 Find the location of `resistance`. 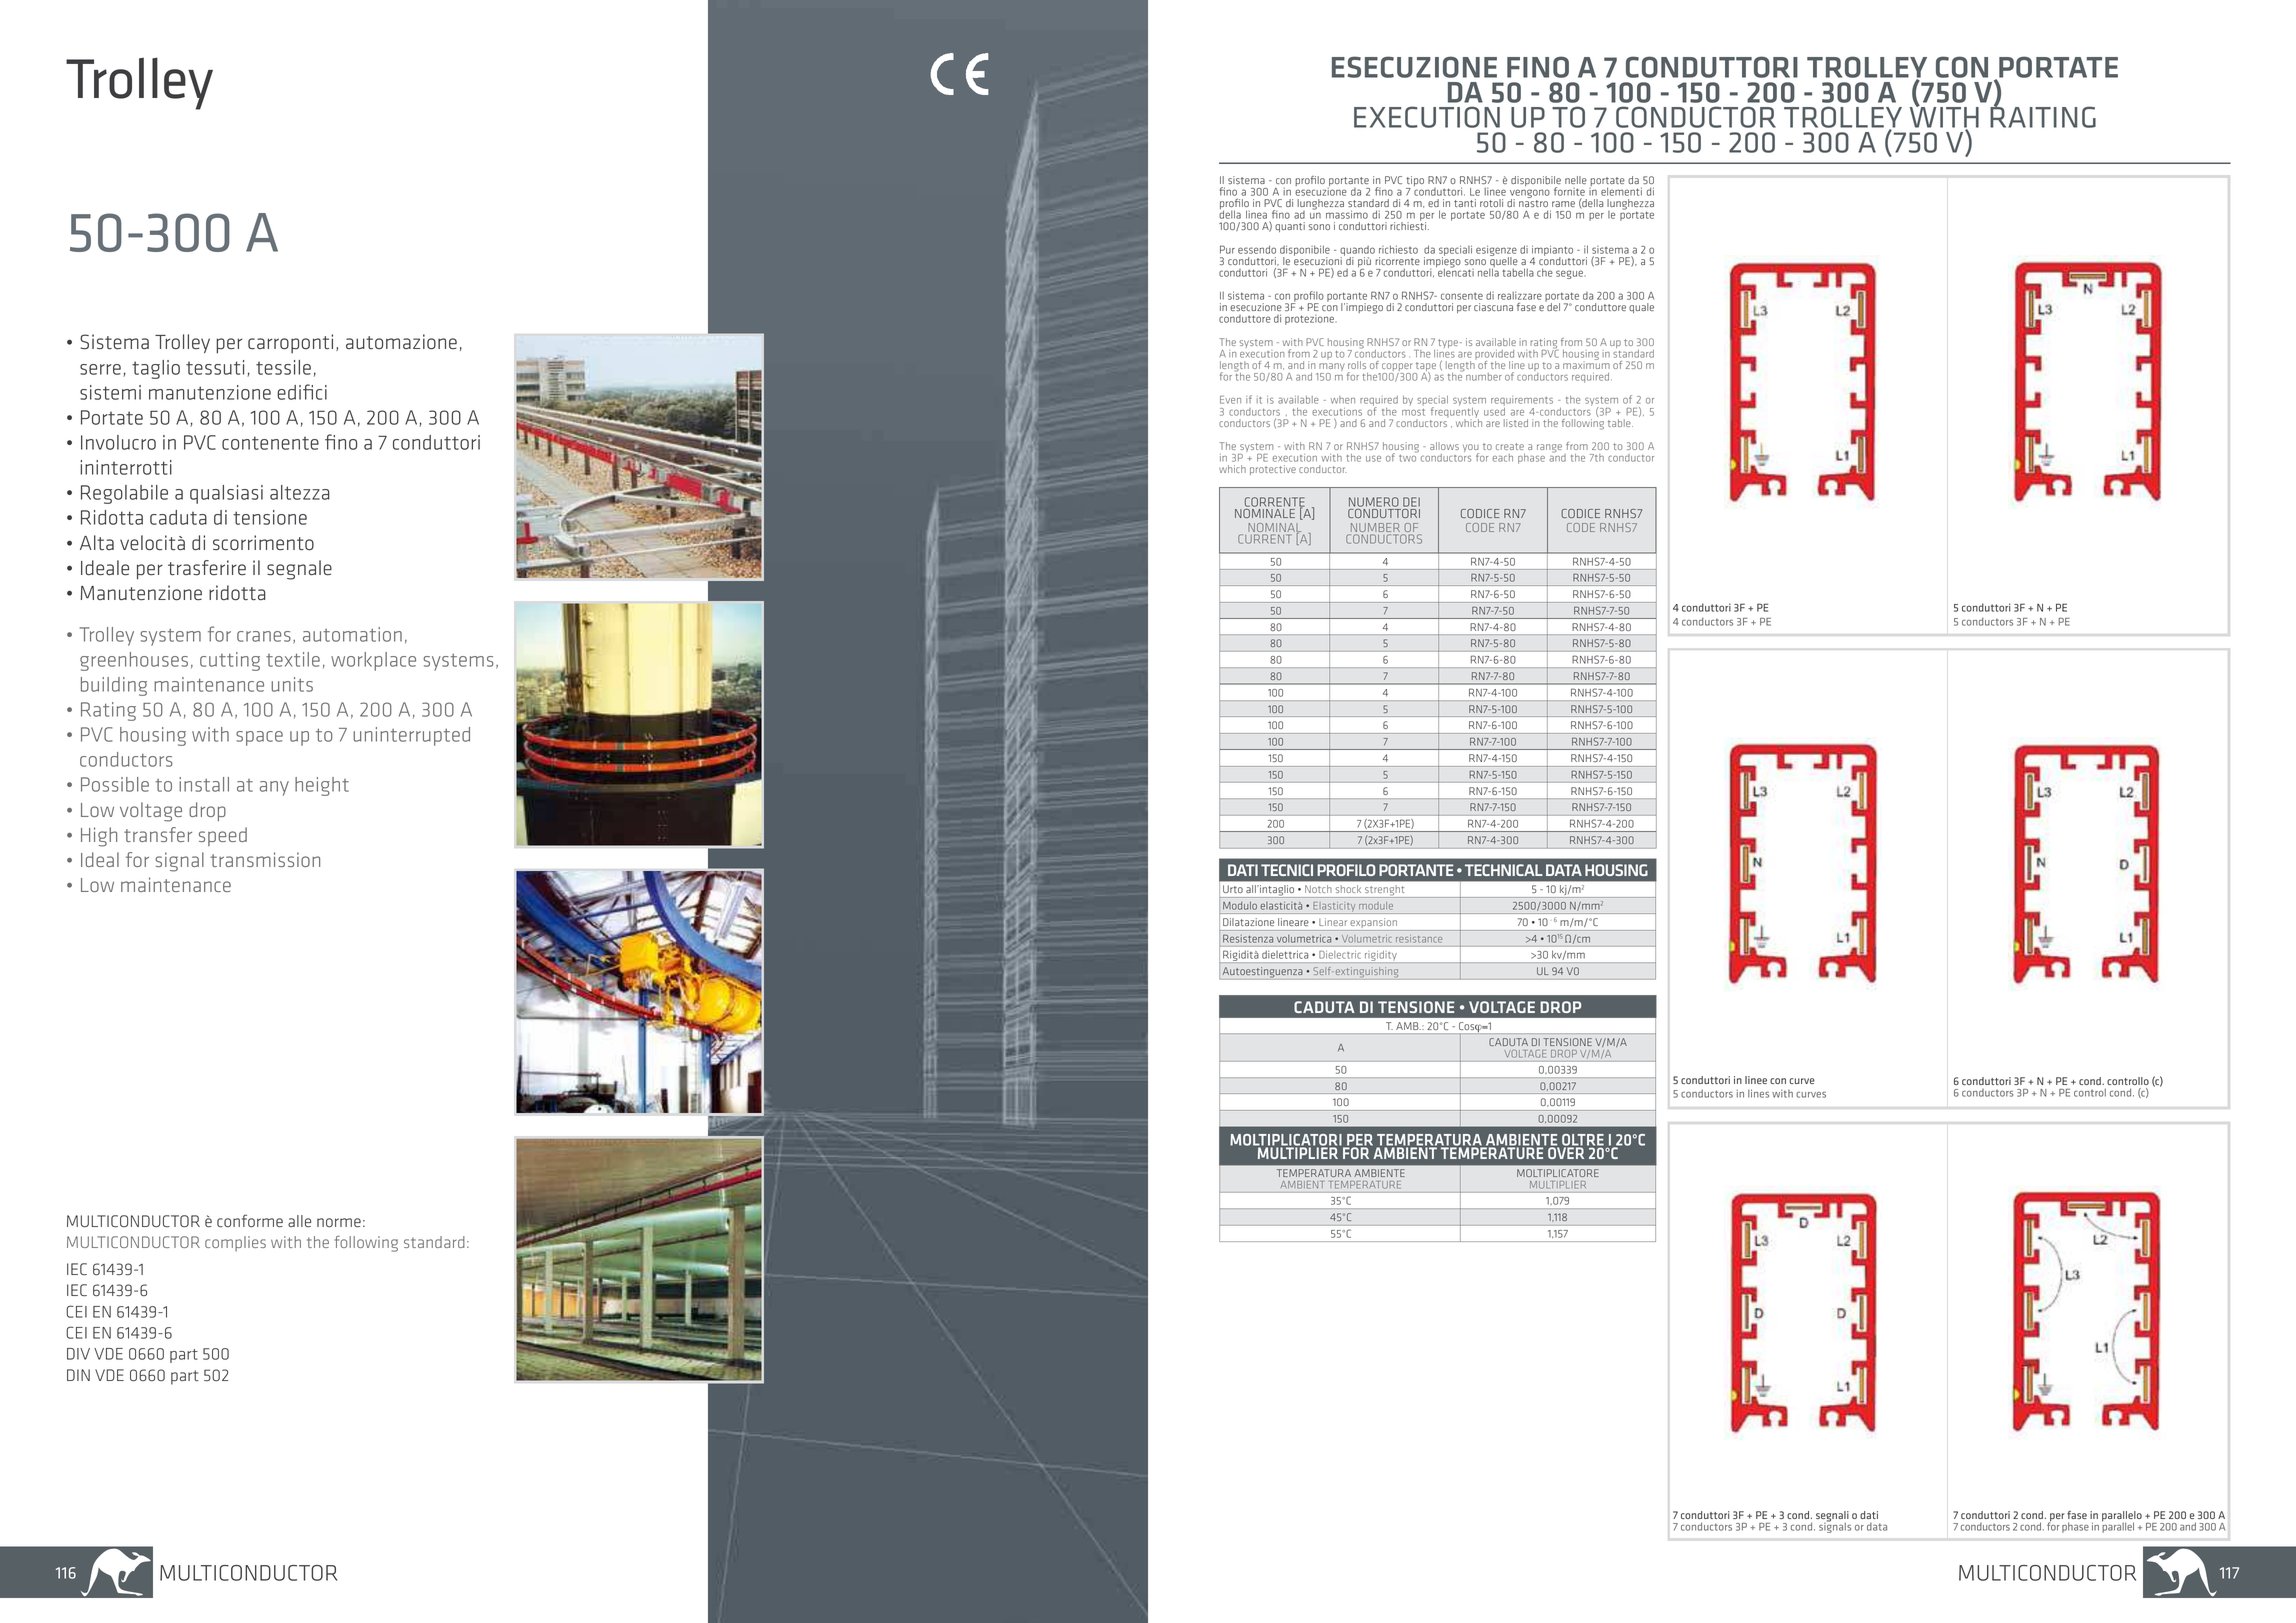

resistance is located at coordinates (1419, 939).
